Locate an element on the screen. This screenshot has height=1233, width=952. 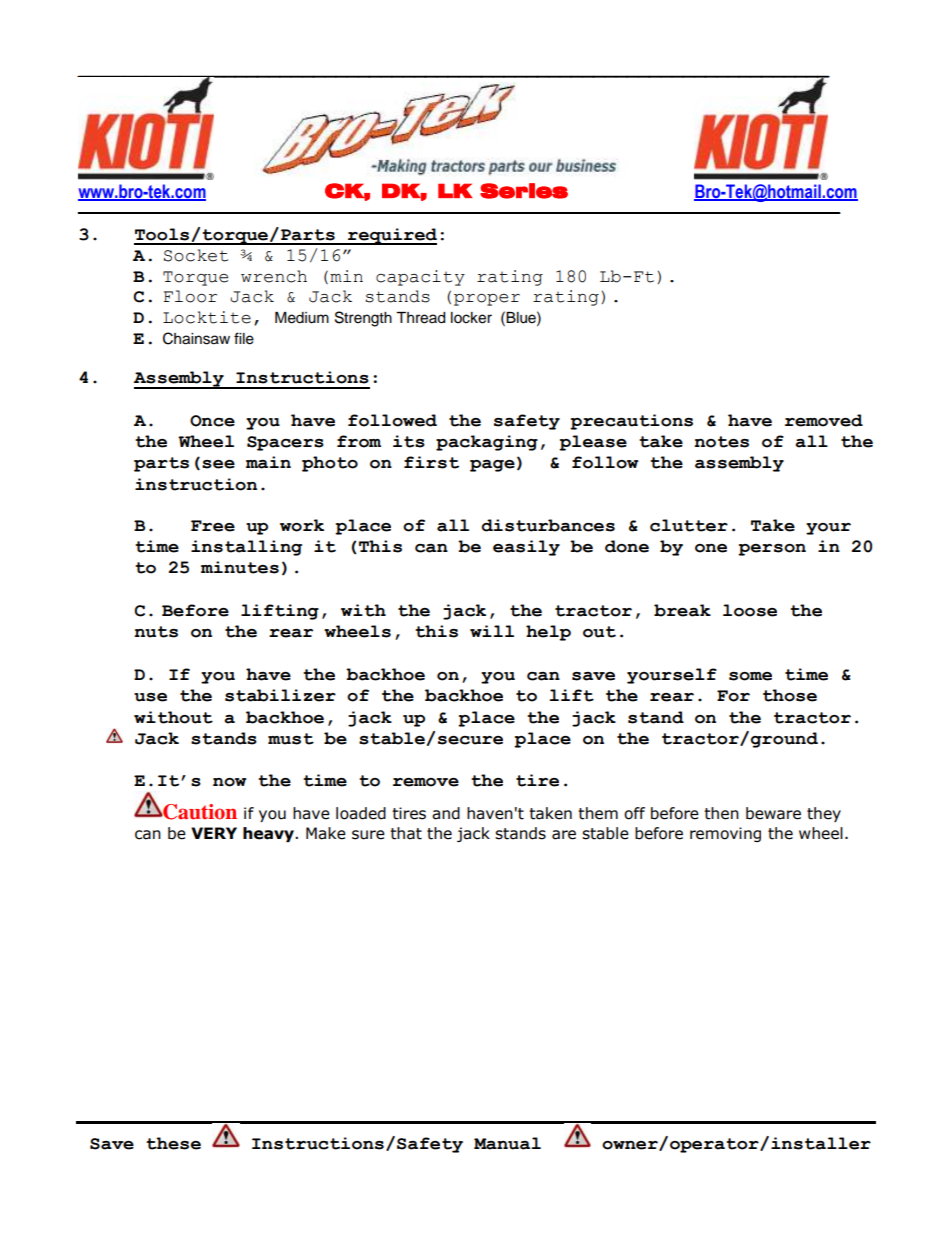
these is located at coordinates (173, 1143).
